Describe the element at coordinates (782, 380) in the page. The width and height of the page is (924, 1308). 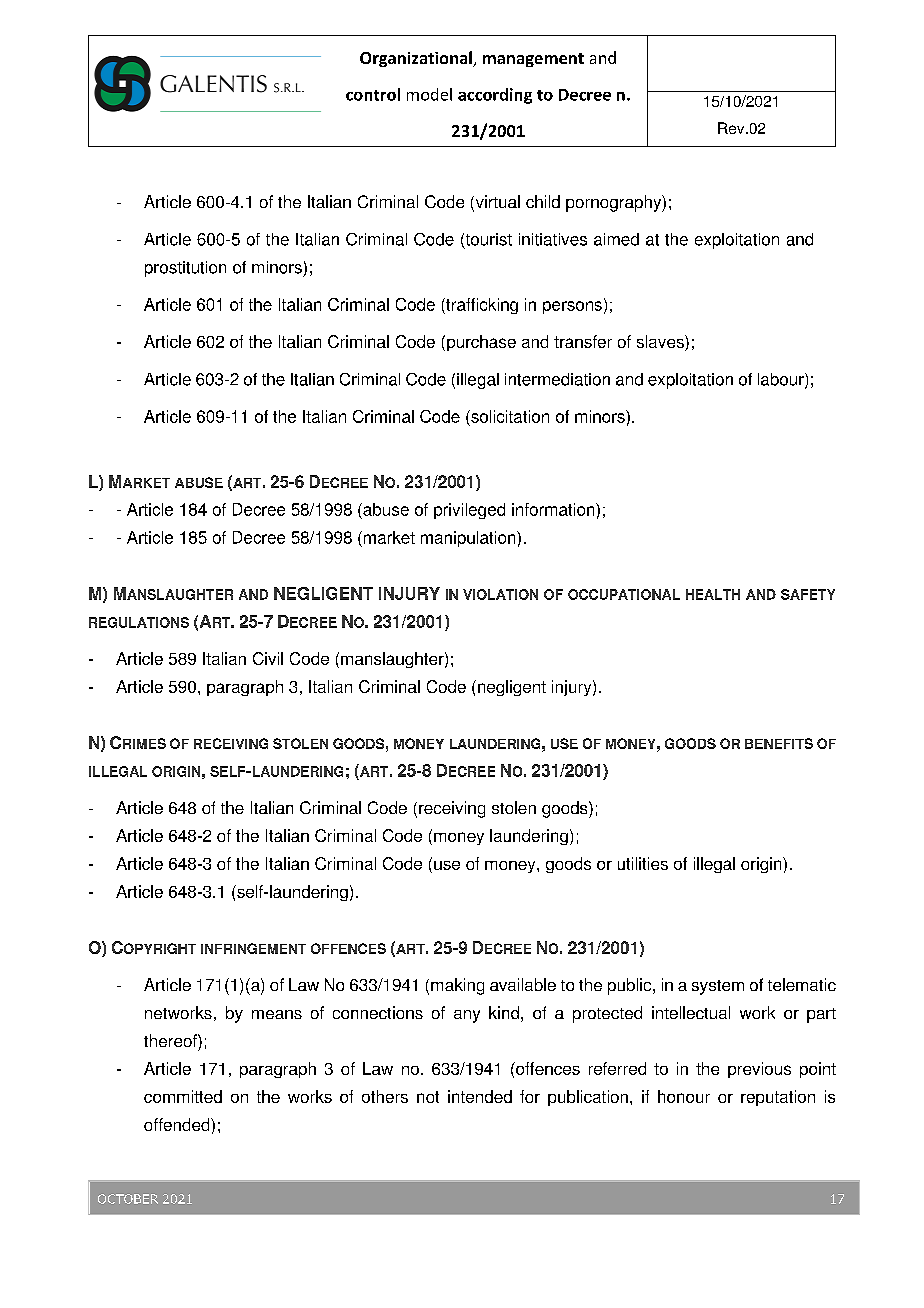
I see `labour` at that location.
